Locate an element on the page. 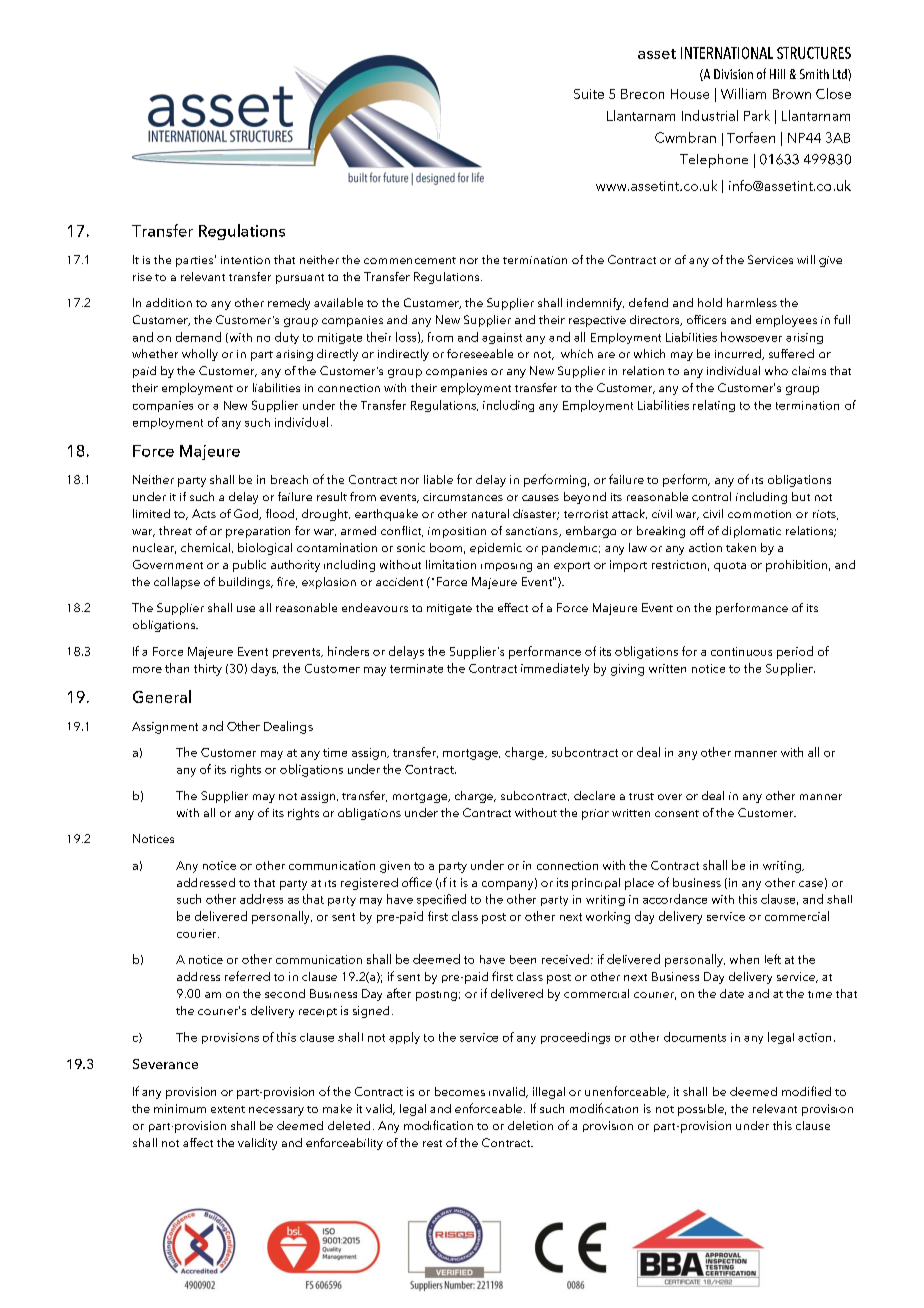  effect is located at coordinates (513, 607).
